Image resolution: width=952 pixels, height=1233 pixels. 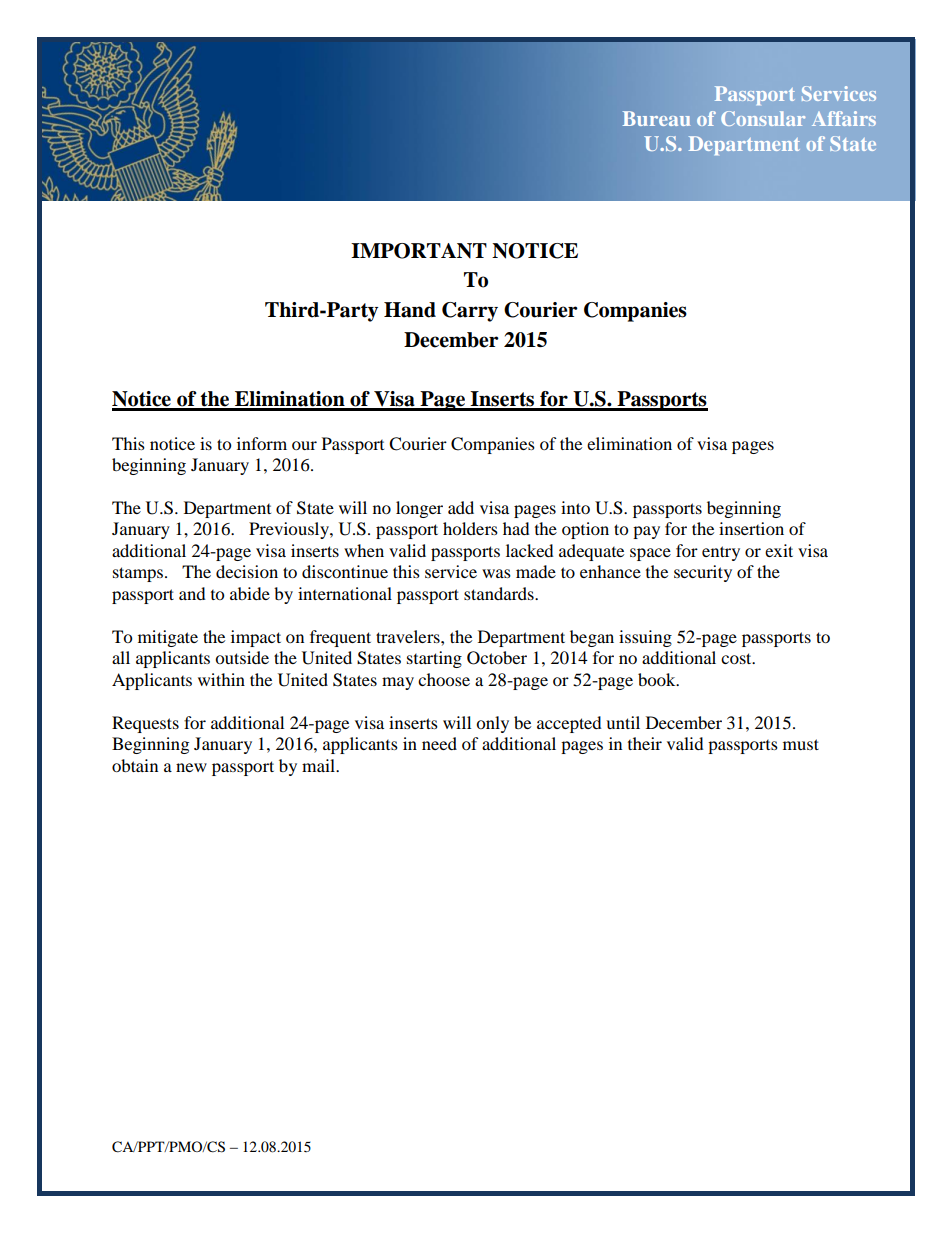 What do you see at coordinates (763, 118) in the screenshot?
I see `Consular` at bounding box center [763, 118].
